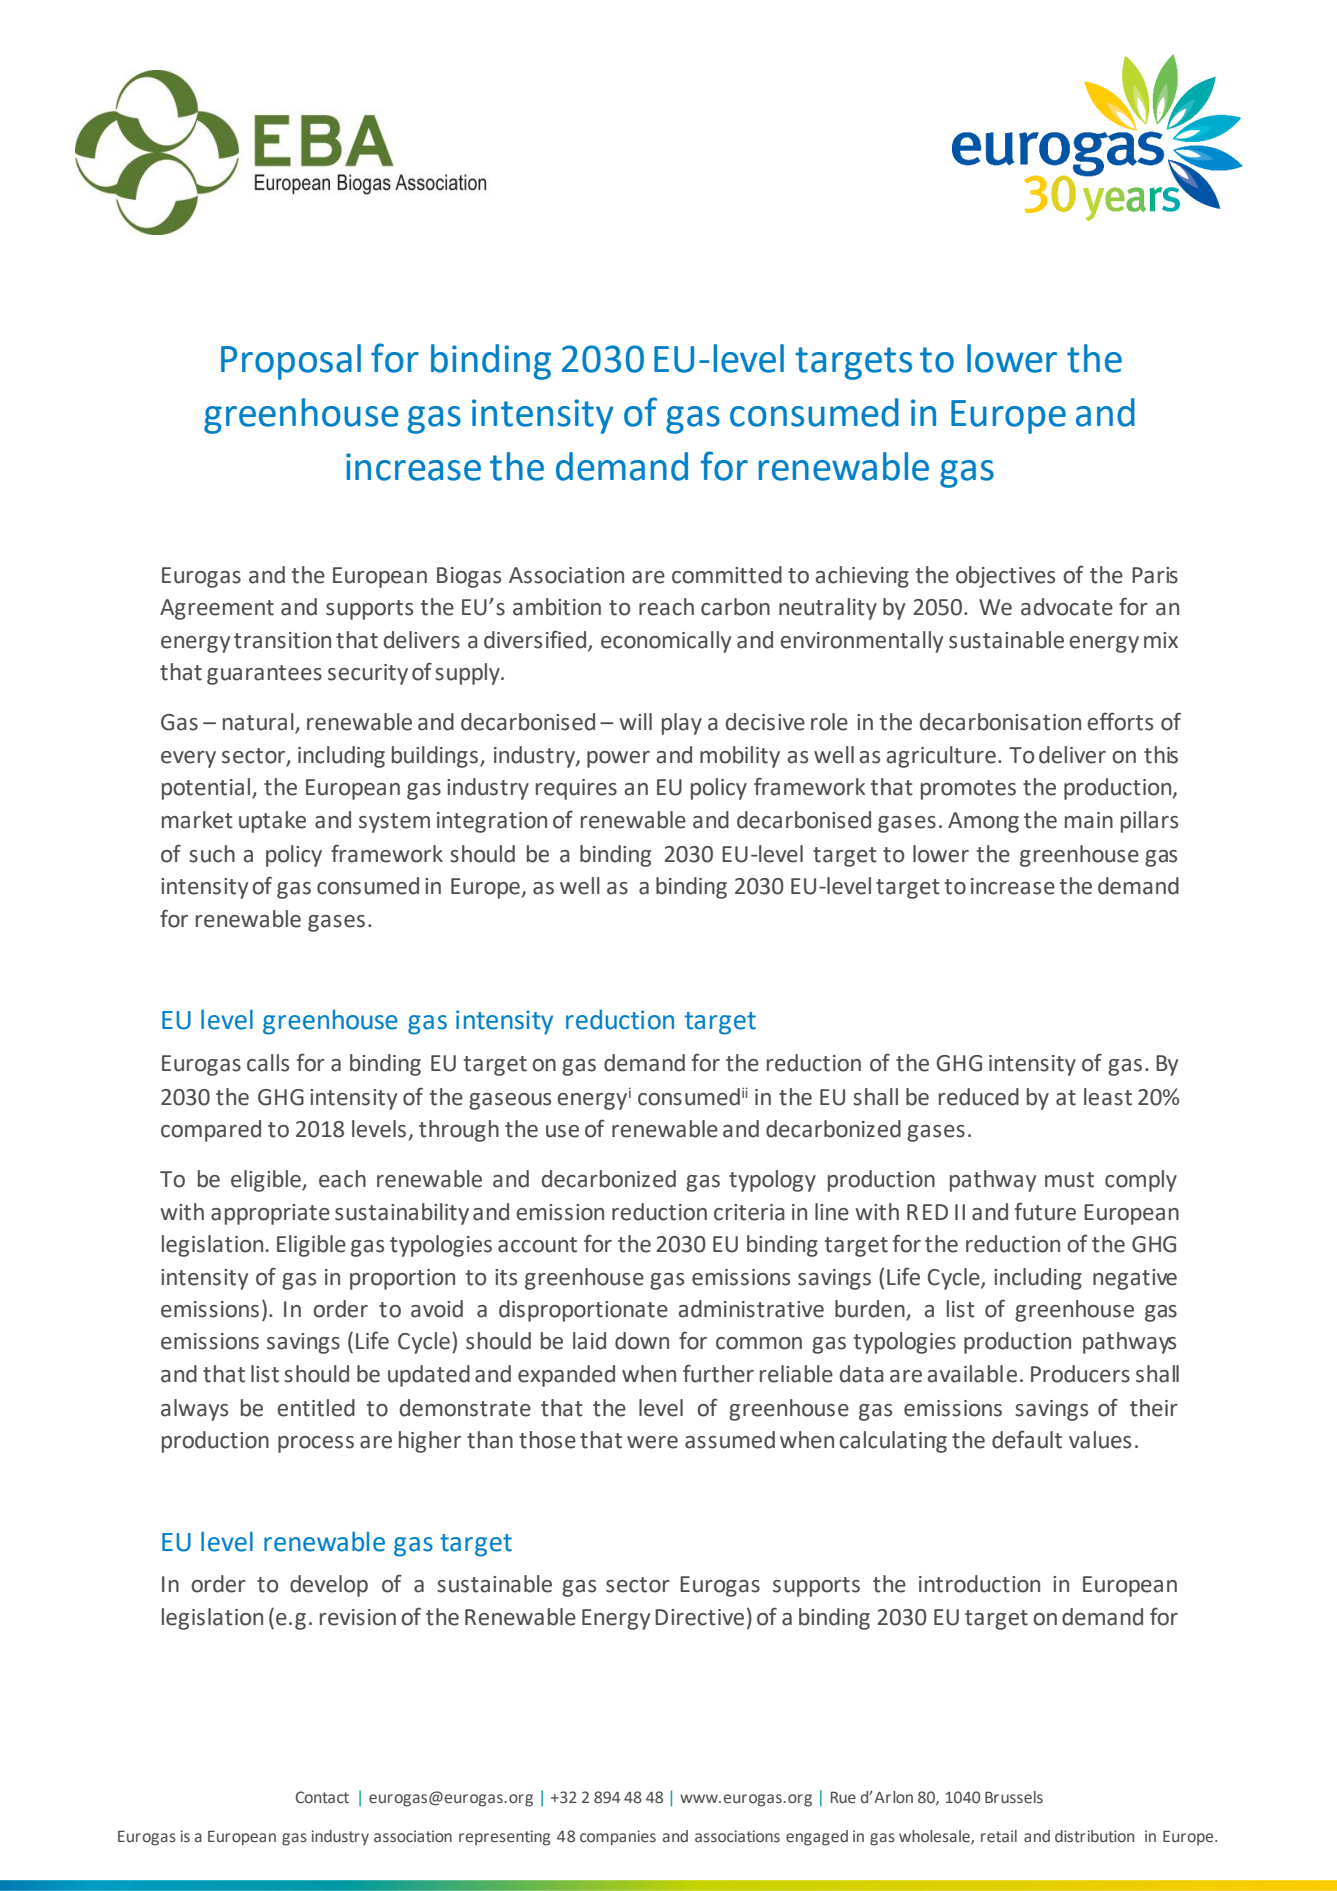  I want to click on entitled, so click(316, 1408).
